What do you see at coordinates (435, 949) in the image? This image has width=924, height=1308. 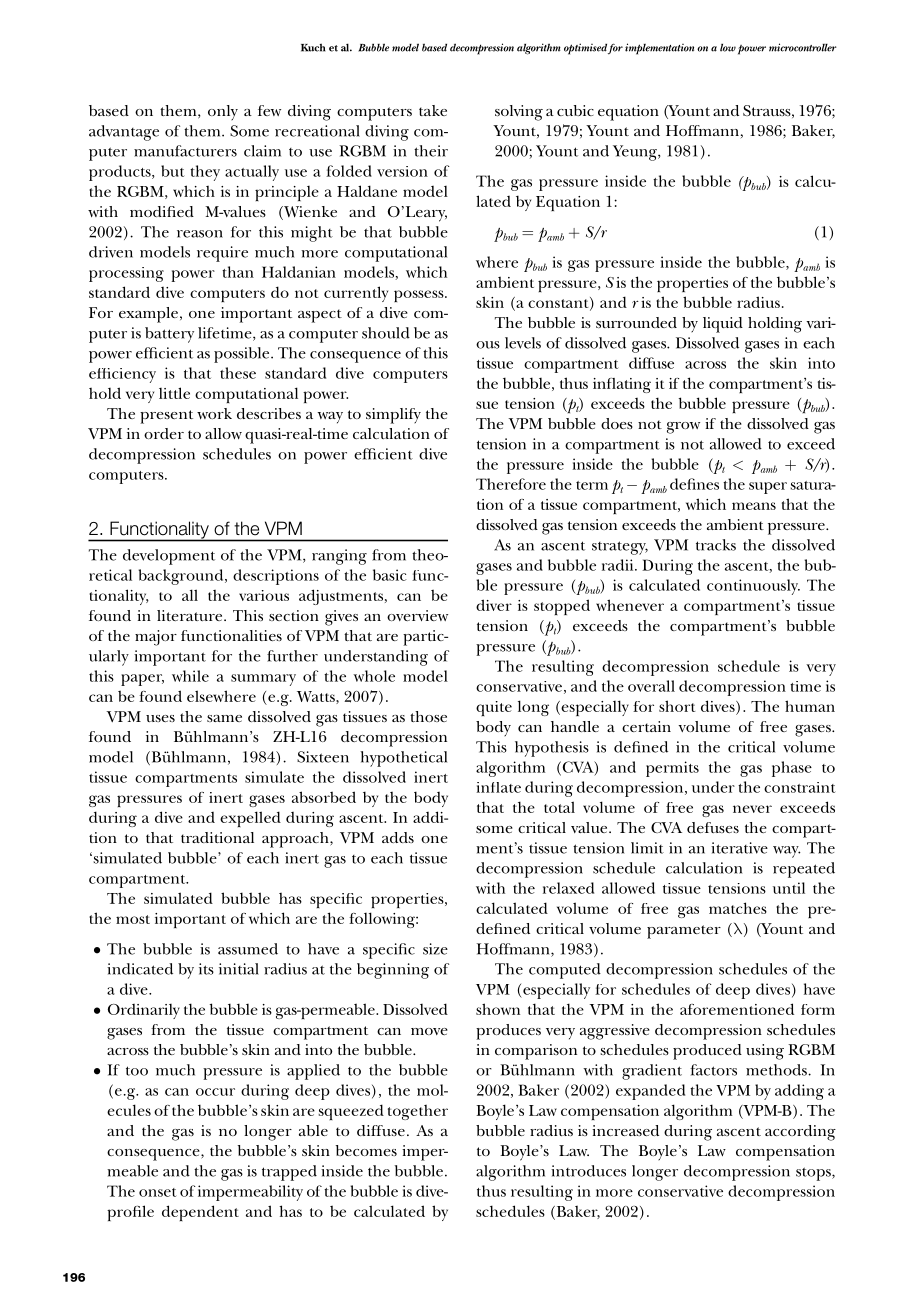 I see `size` at bounding box center [435, 949].
